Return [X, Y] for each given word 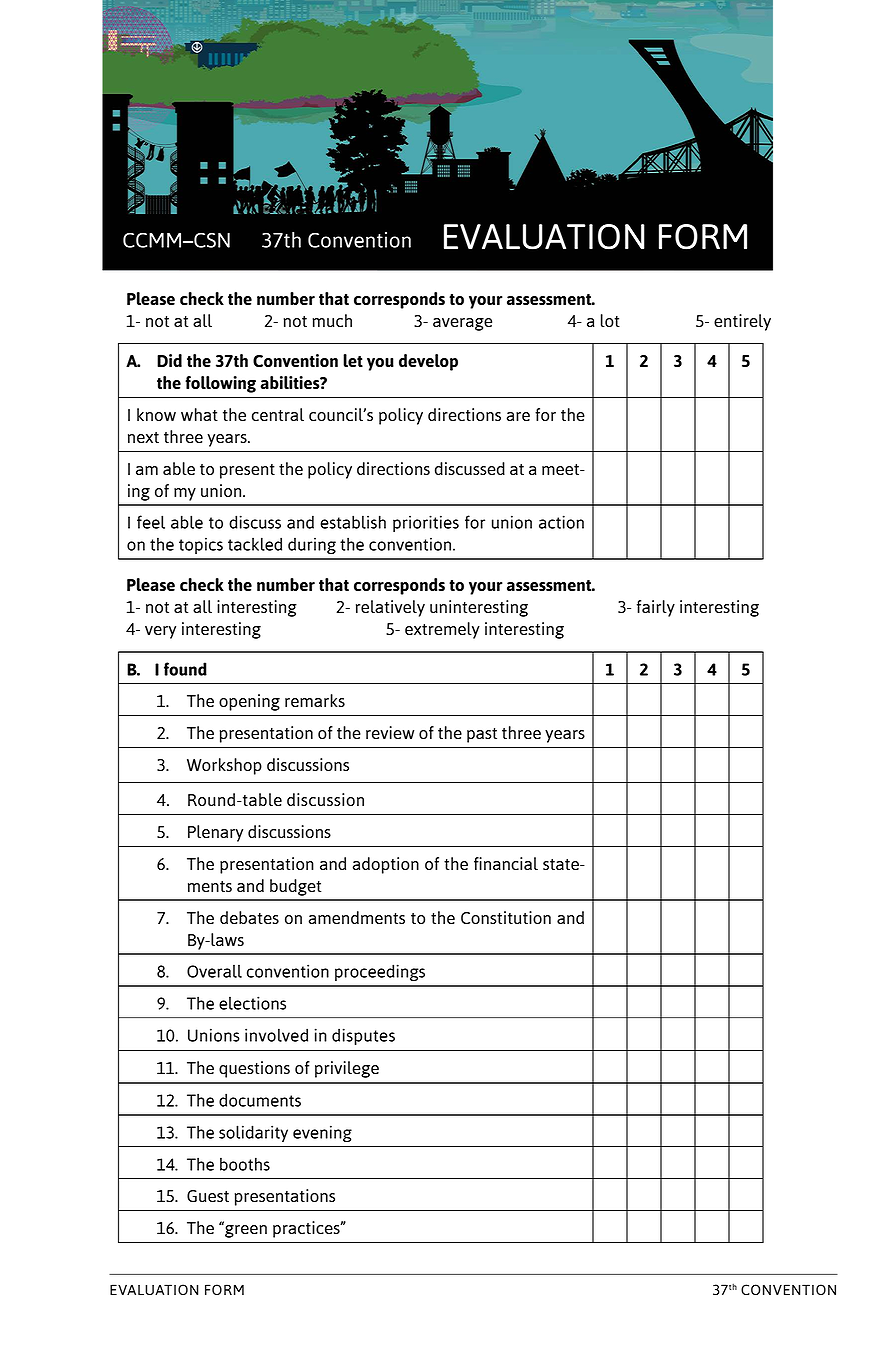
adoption [386, 865]
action [561, 522]
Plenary [215, 833]
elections [252, 1003]
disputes [363, 1036]
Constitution [506, 917]
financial [506, 863]
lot [610, 320]
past [482, 735]
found [185, 669]
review [390, 732]
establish [353, 522]
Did [169, 360]
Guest [208, 1196]
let [353, 360]
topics [201, 545]
